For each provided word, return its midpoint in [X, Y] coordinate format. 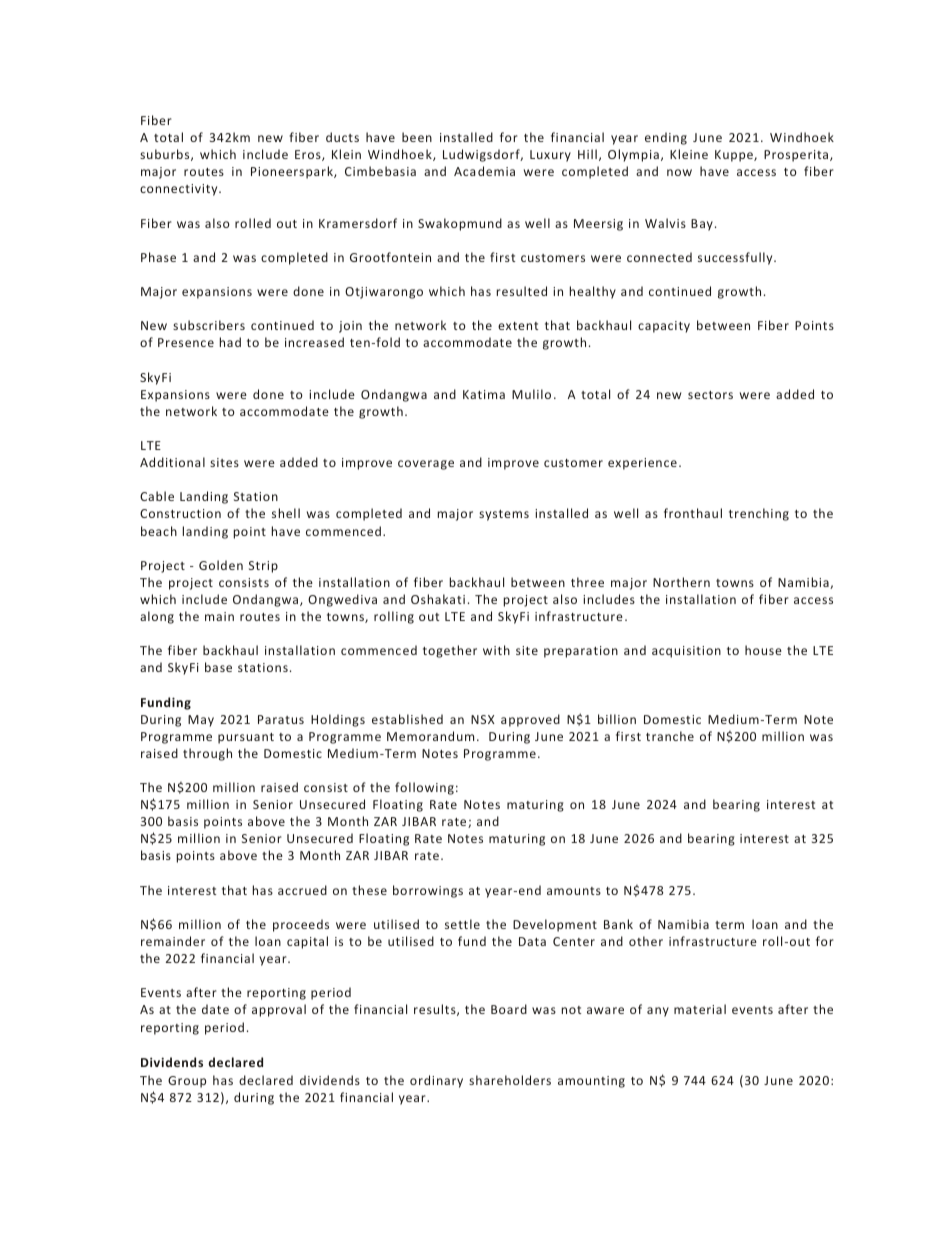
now [679, 172]
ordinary [436, 1081]
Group [187, 1082]
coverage [426, 465]
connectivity [180, 190]
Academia [484, 171]
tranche [670, 736]
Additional [172, 462]
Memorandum [430, 736]
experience [642, 464]
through [207, 754]
